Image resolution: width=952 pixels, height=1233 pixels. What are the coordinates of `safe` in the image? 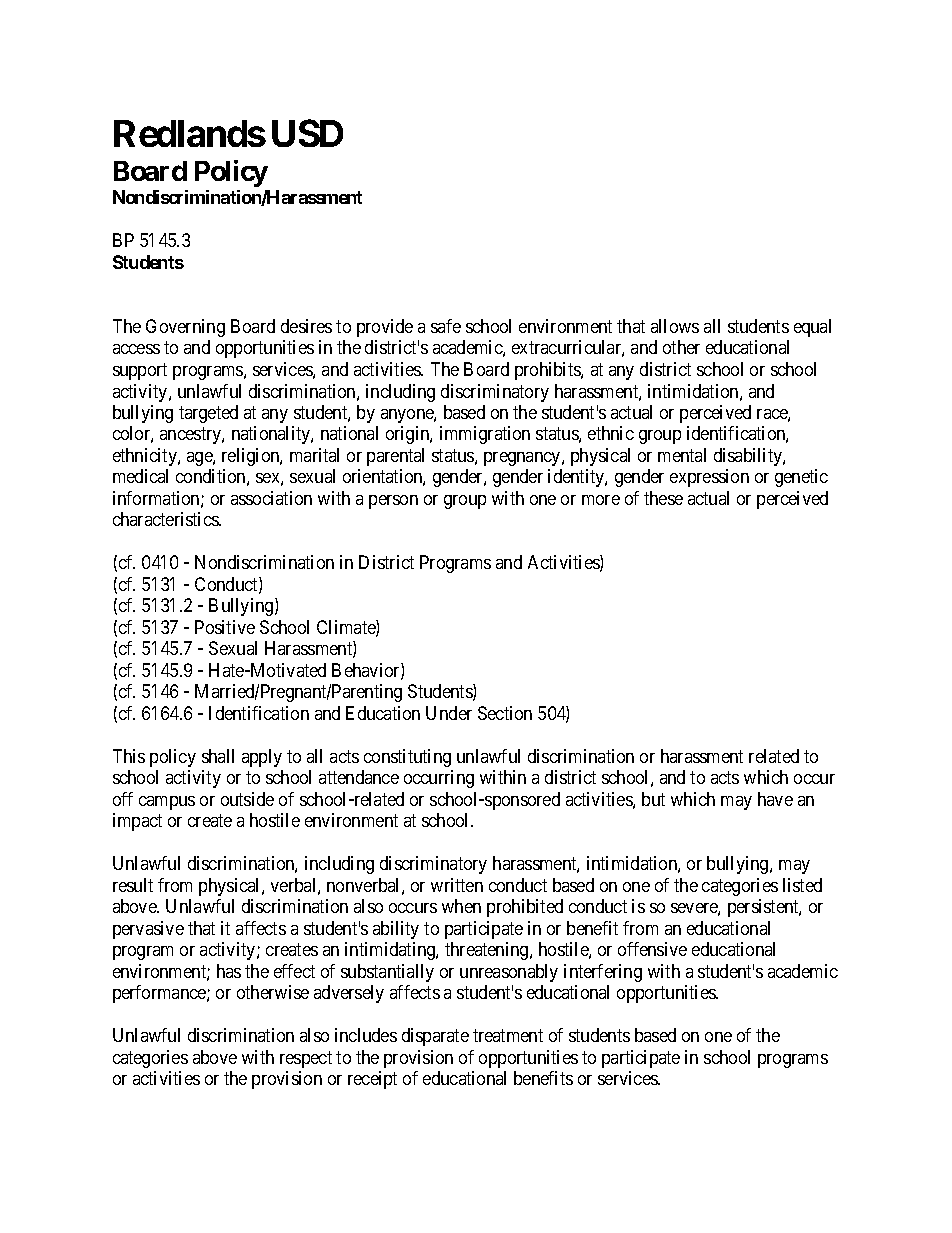 It's located at (446, 326).
